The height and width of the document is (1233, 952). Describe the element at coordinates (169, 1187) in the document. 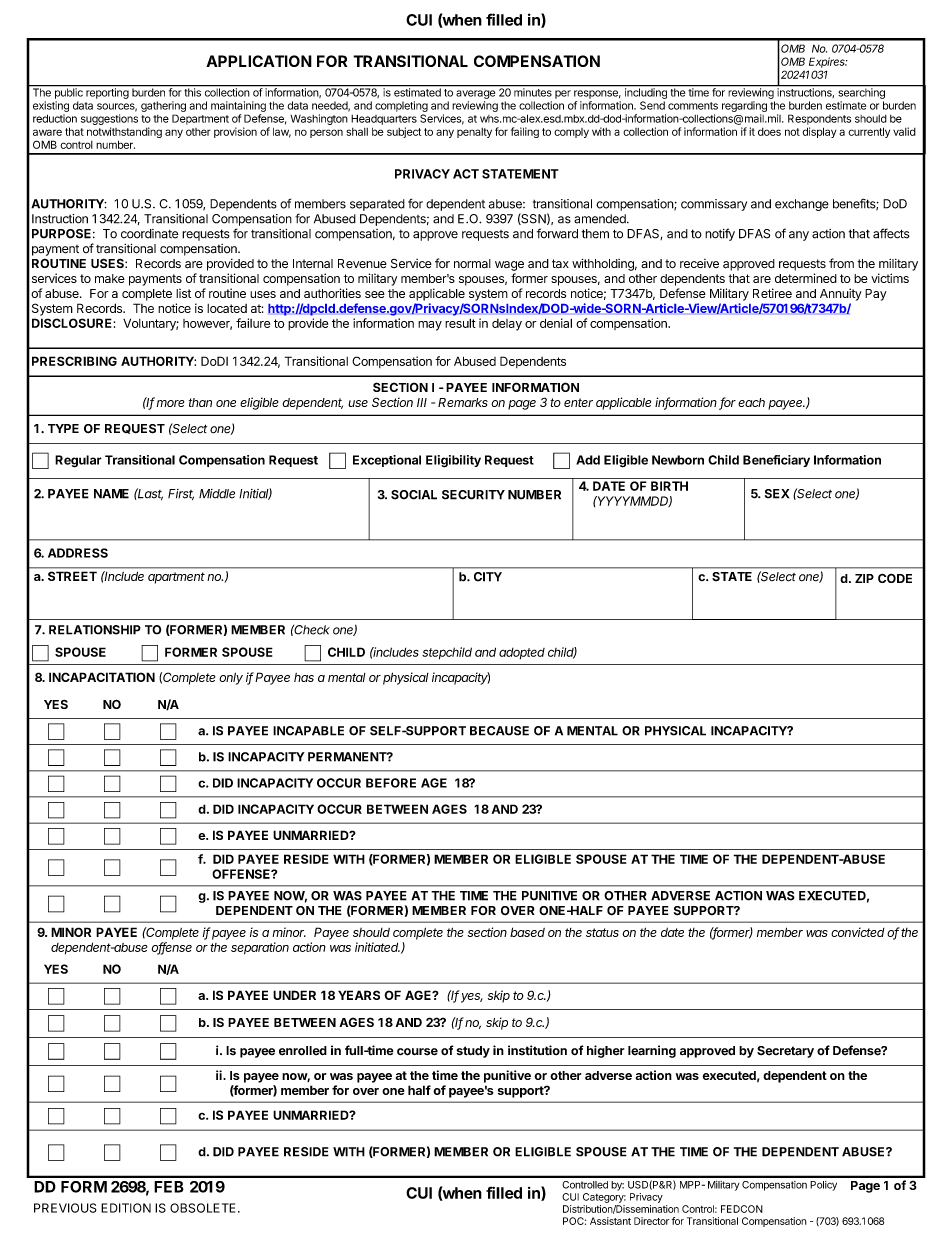

I see `FEB` at that location.
